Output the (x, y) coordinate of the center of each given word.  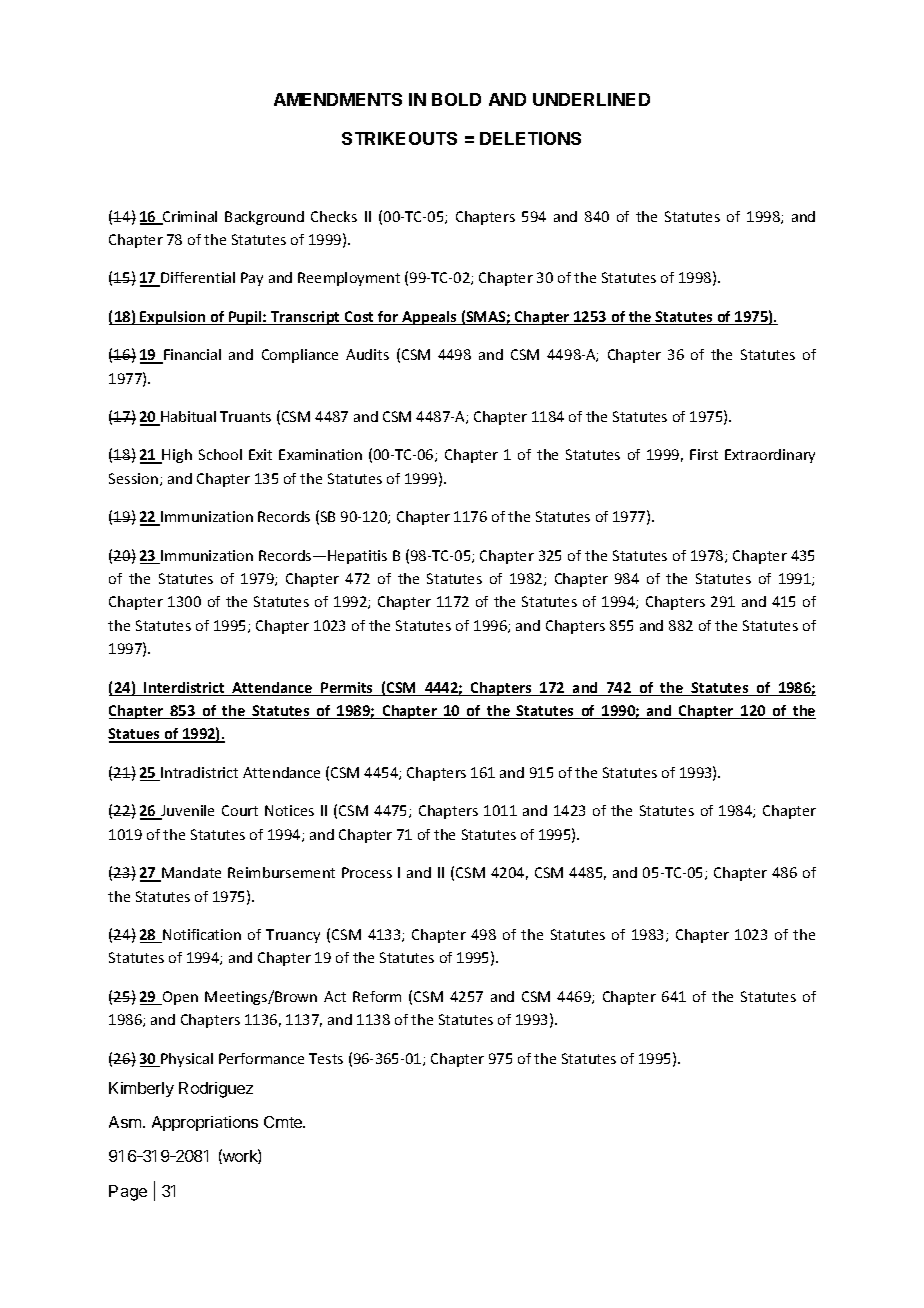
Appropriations (205, 1123)
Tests (326, 1058)
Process (367, 872)
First (704, 454)
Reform (377, 996)
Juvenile (186, 812)
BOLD (456, 99)
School (220, 454)
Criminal (189, 218)
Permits (347, 689)
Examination (320, 454)
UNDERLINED (591, 99)
